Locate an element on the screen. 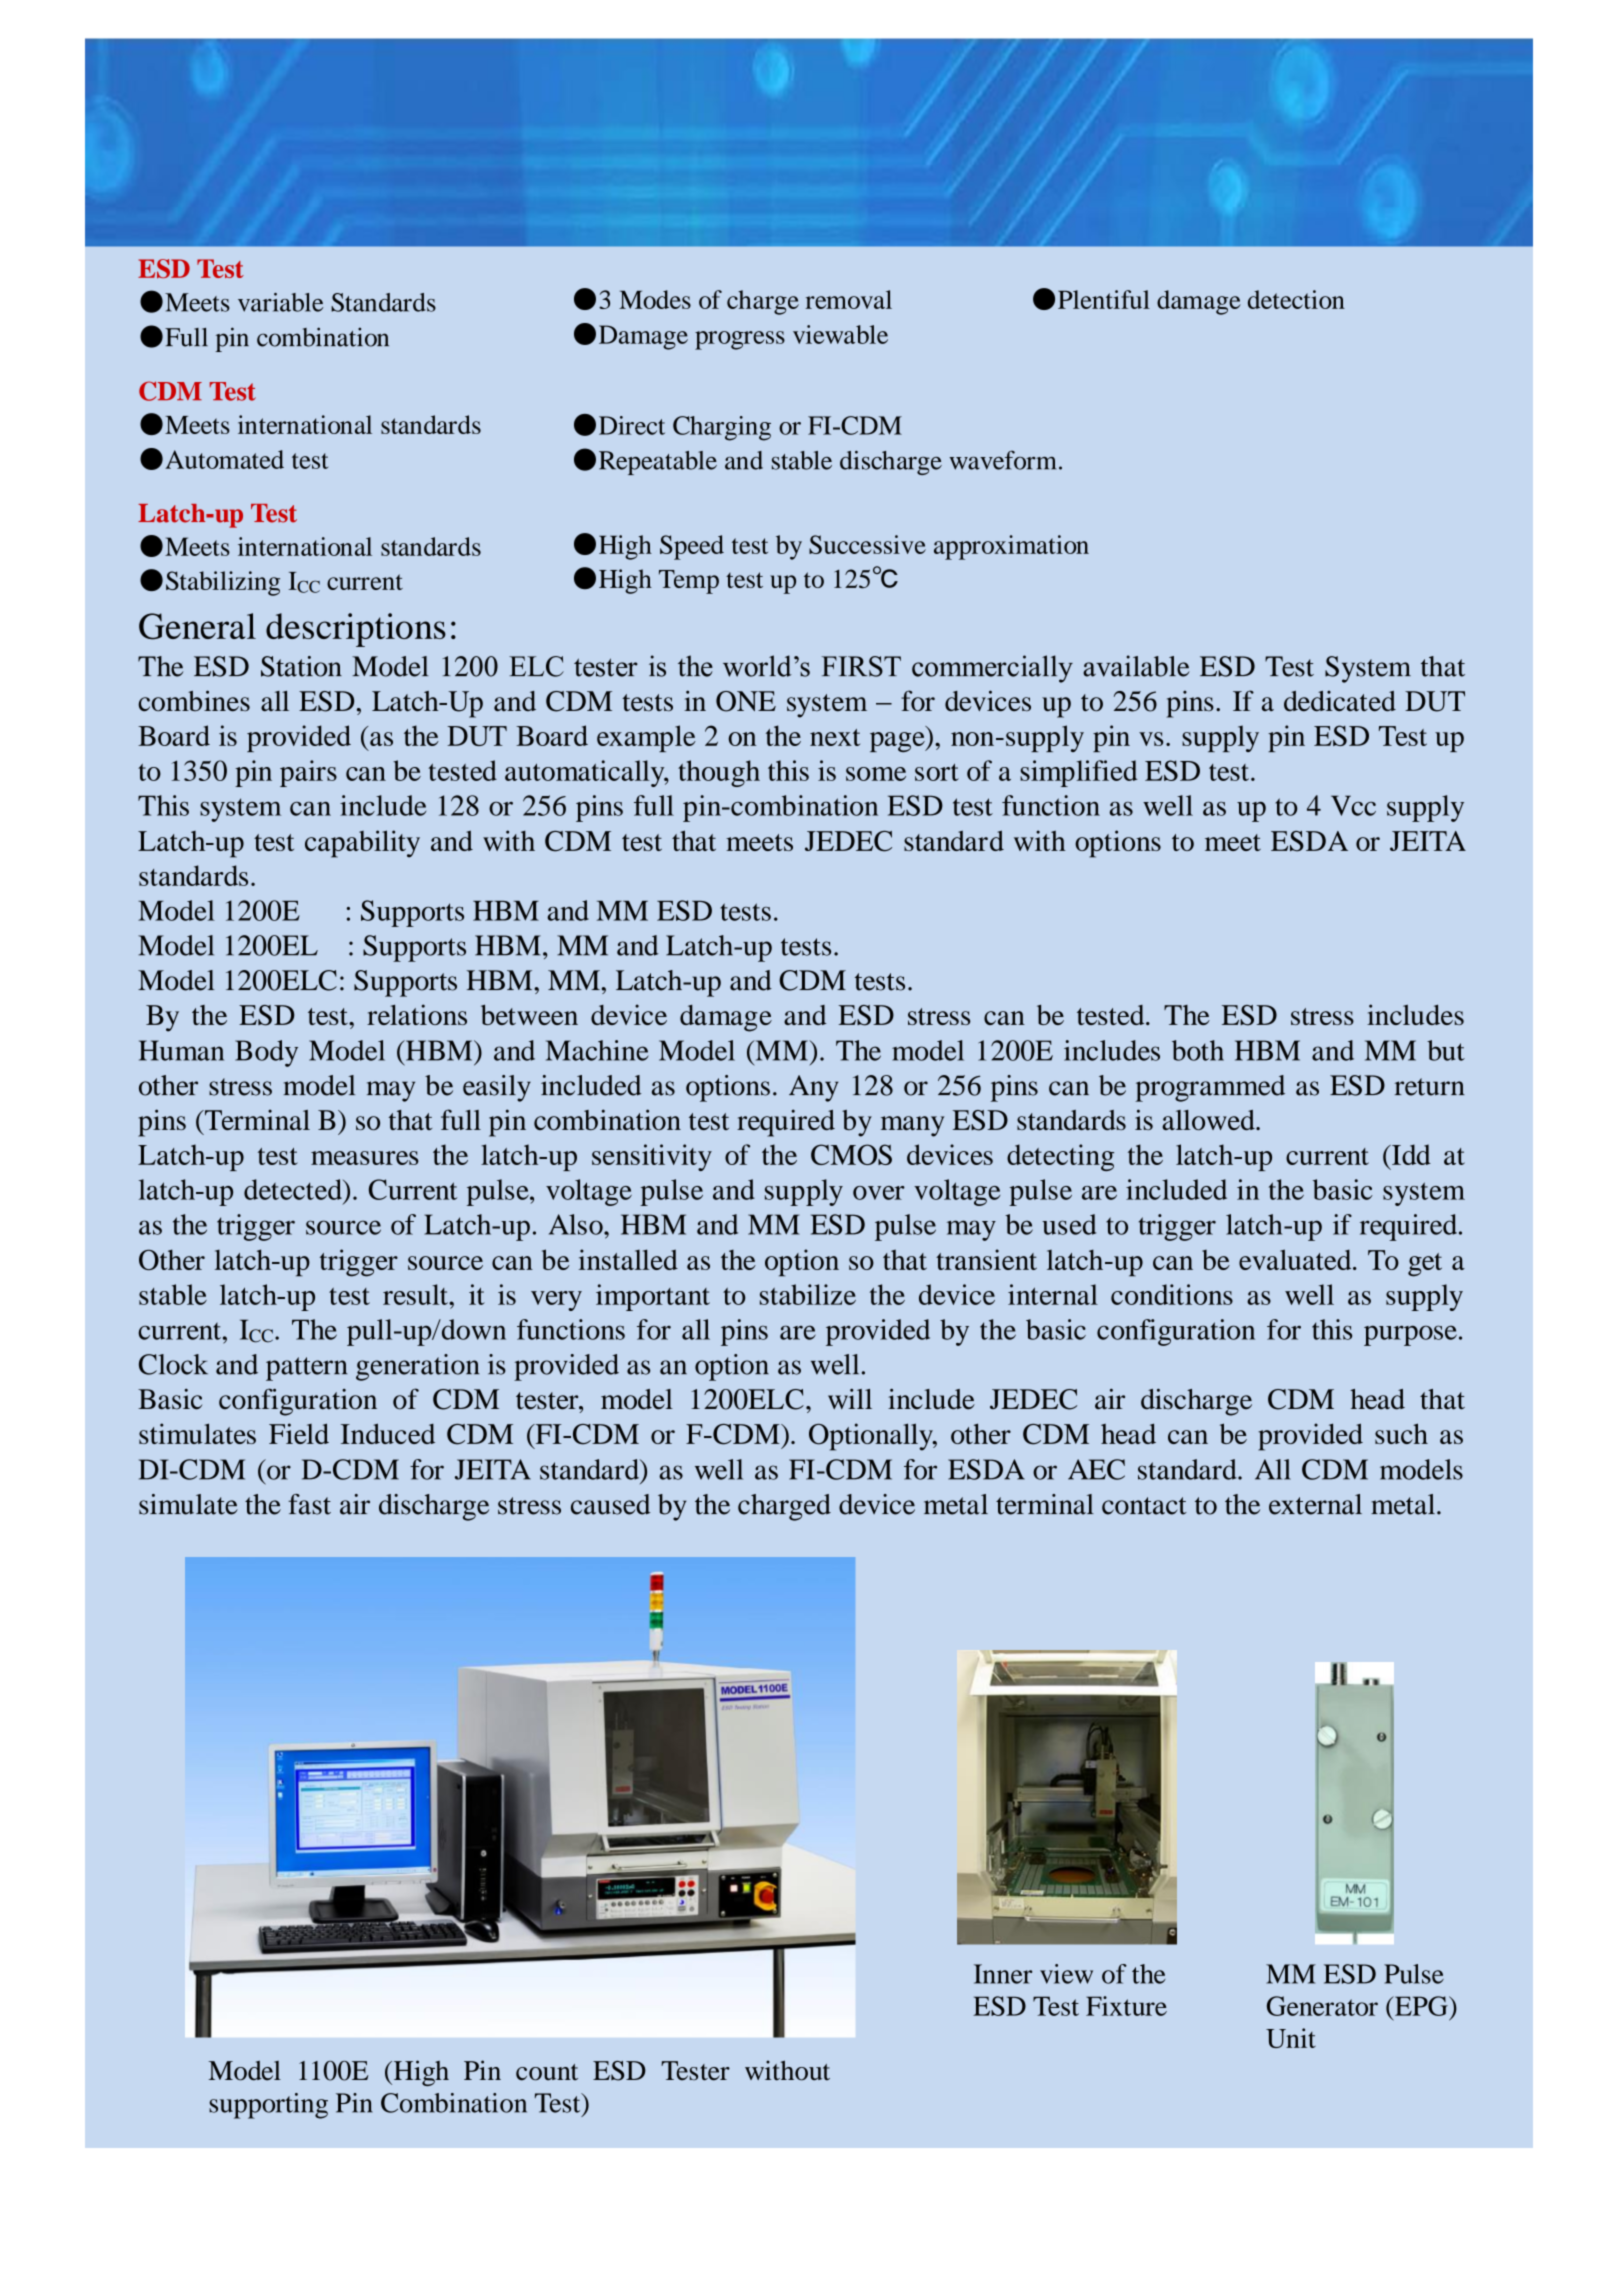  will is located at coordinates (850, 1399).
